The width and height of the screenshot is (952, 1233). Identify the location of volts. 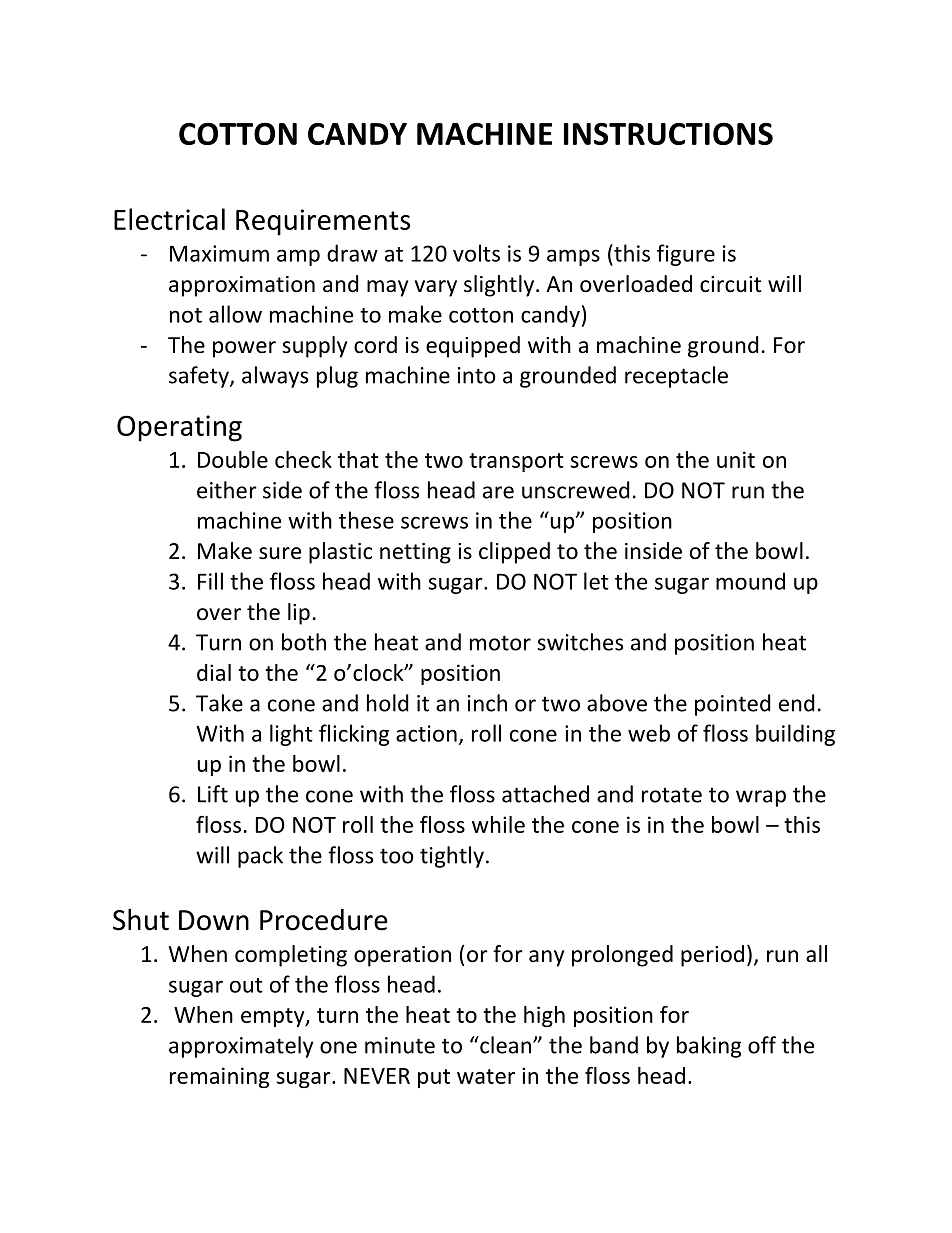
(476, 253).
